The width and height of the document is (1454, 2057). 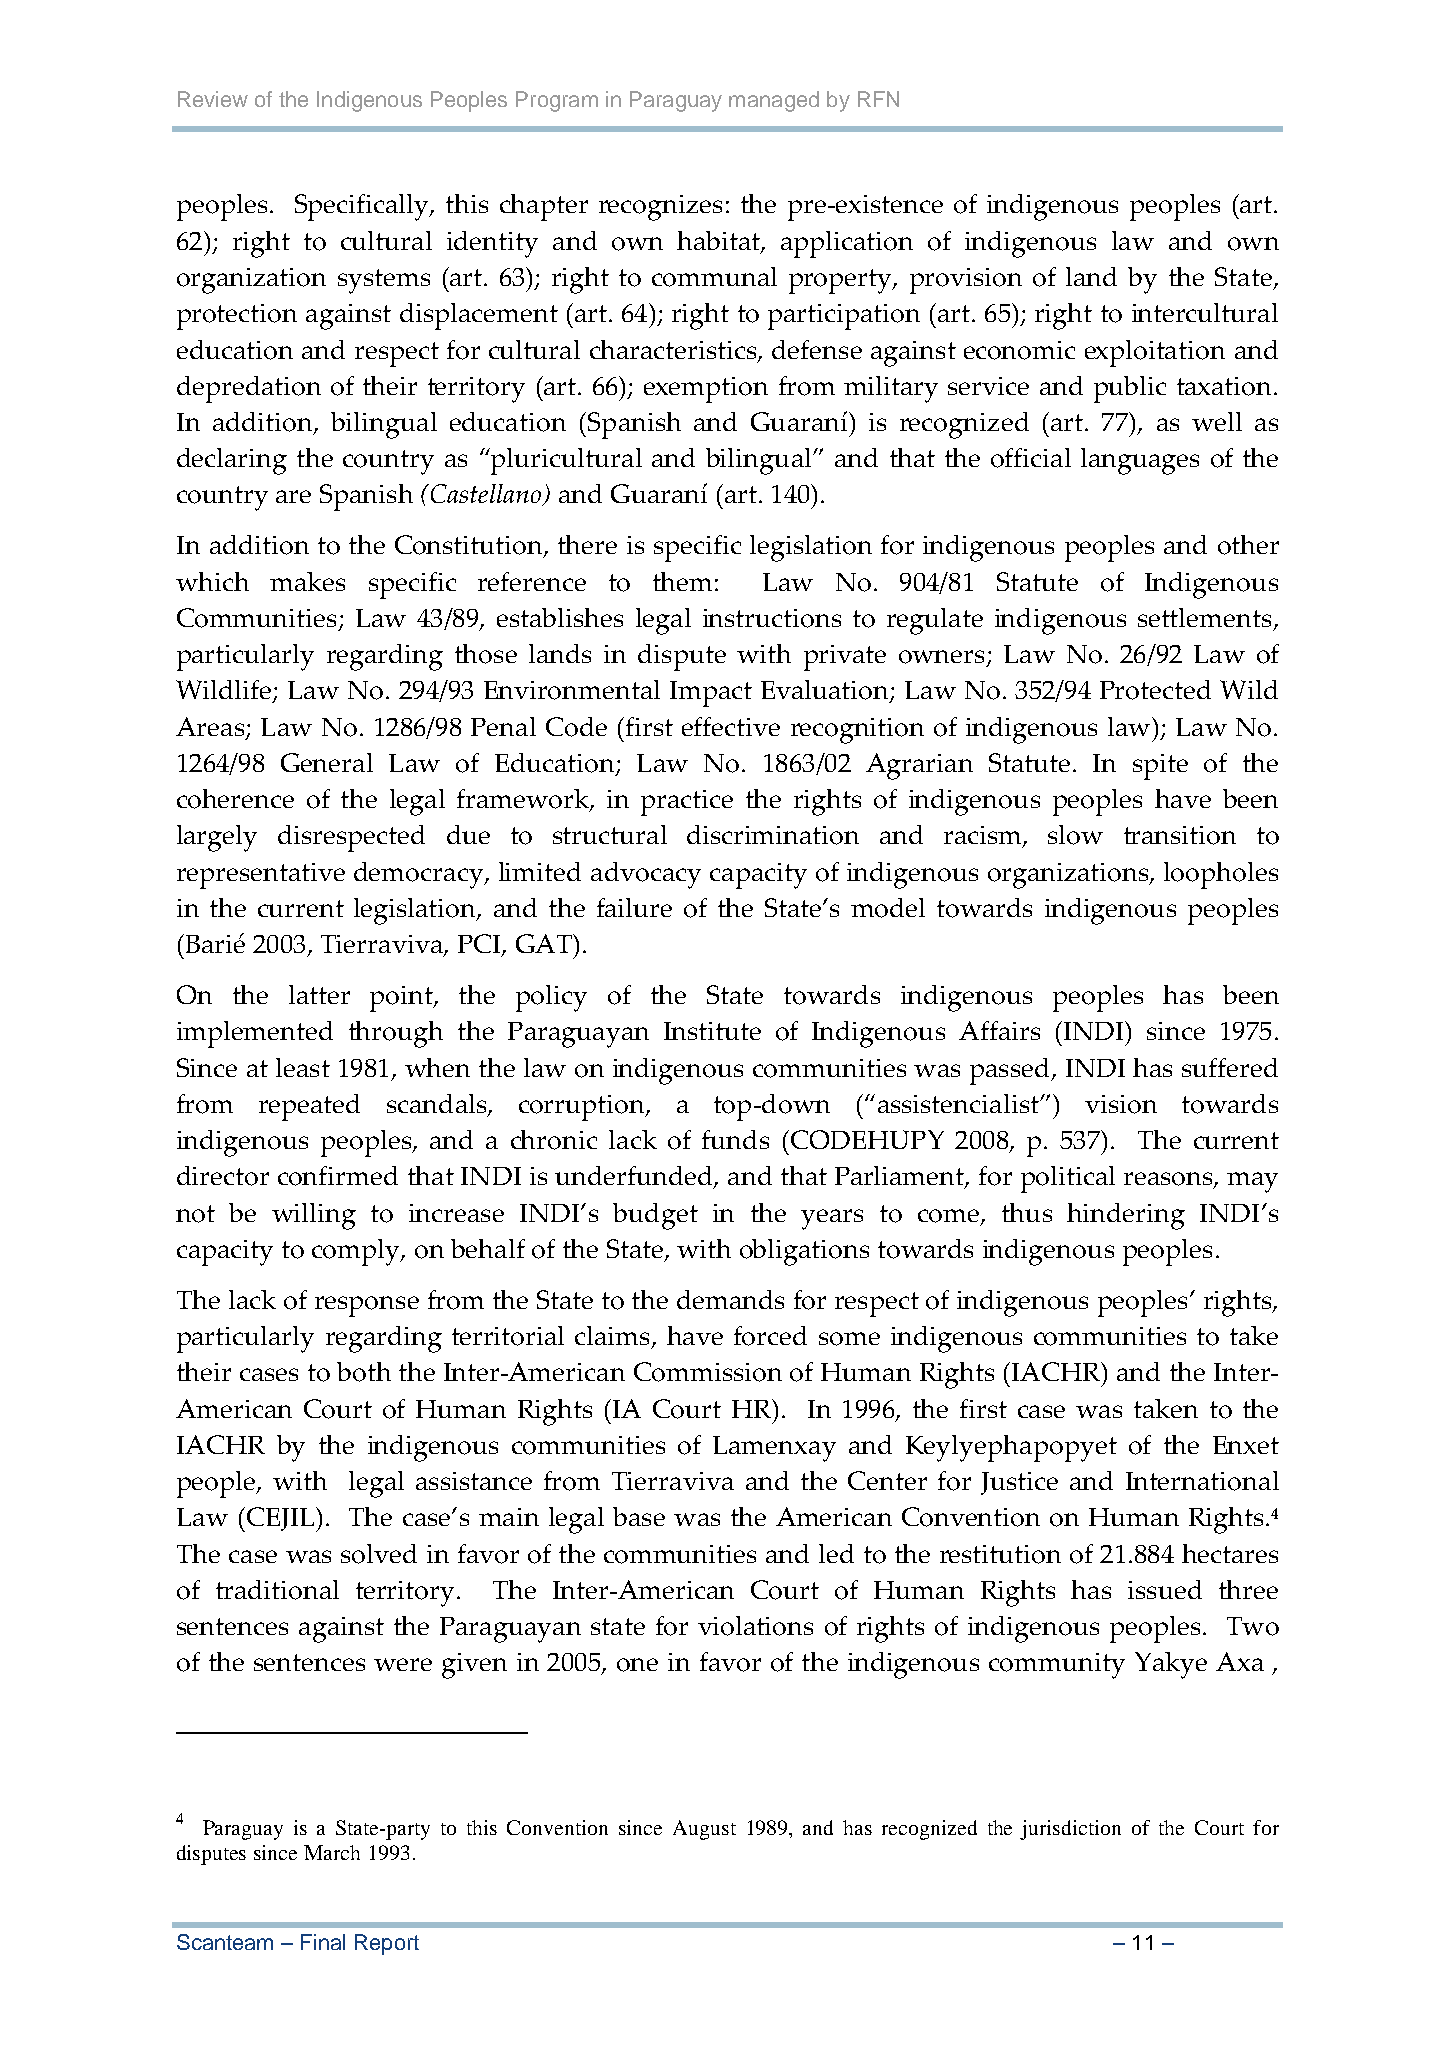 I want to click on exploitation, so click(x=1155, y=353).
